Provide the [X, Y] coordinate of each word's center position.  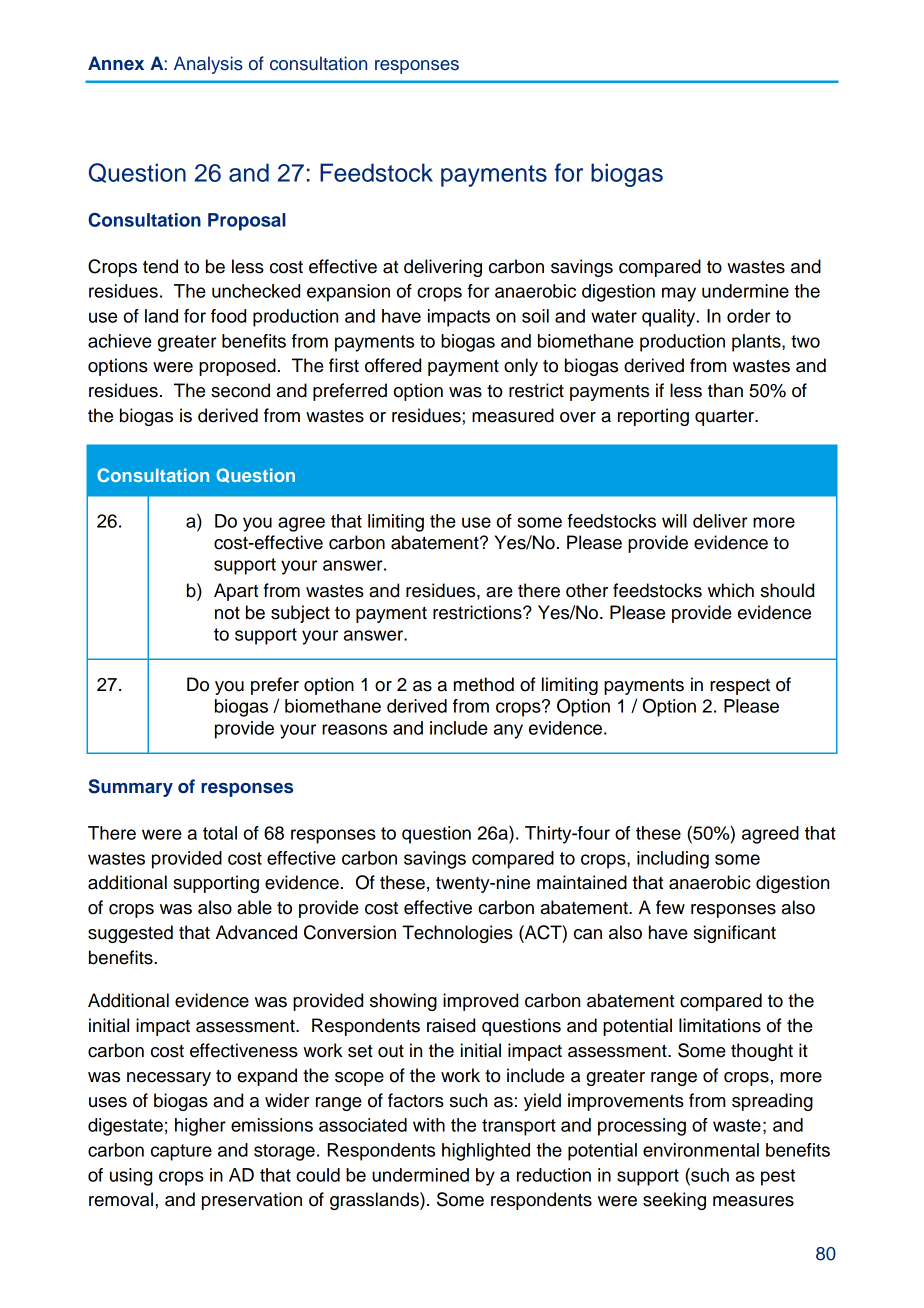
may [679, 294]
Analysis [208, 65]
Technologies [457, 934]
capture [181, 1152]
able [254, 907]
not [227, 613]
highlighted [486, 1152]
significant [735, 934]
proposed [237, 367]
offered [393, 365]
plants [757, 343]
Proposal [247, 222]
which [731, 590]
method [484, 684]
